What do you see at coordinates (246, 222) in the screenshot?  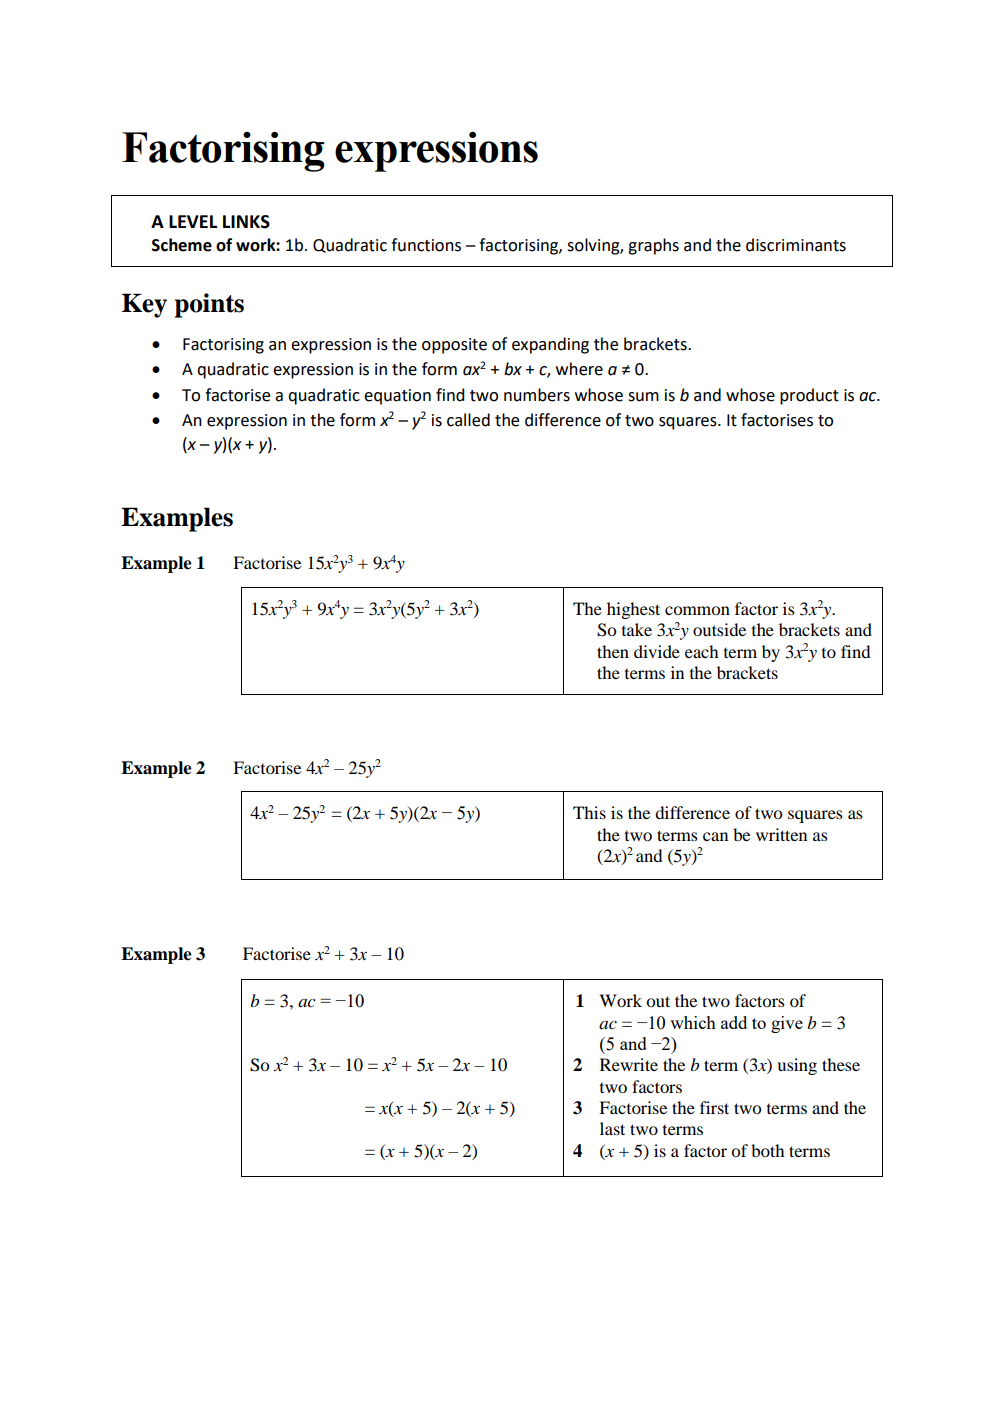 I see `LINKS` at bounding box center [246, 222].
